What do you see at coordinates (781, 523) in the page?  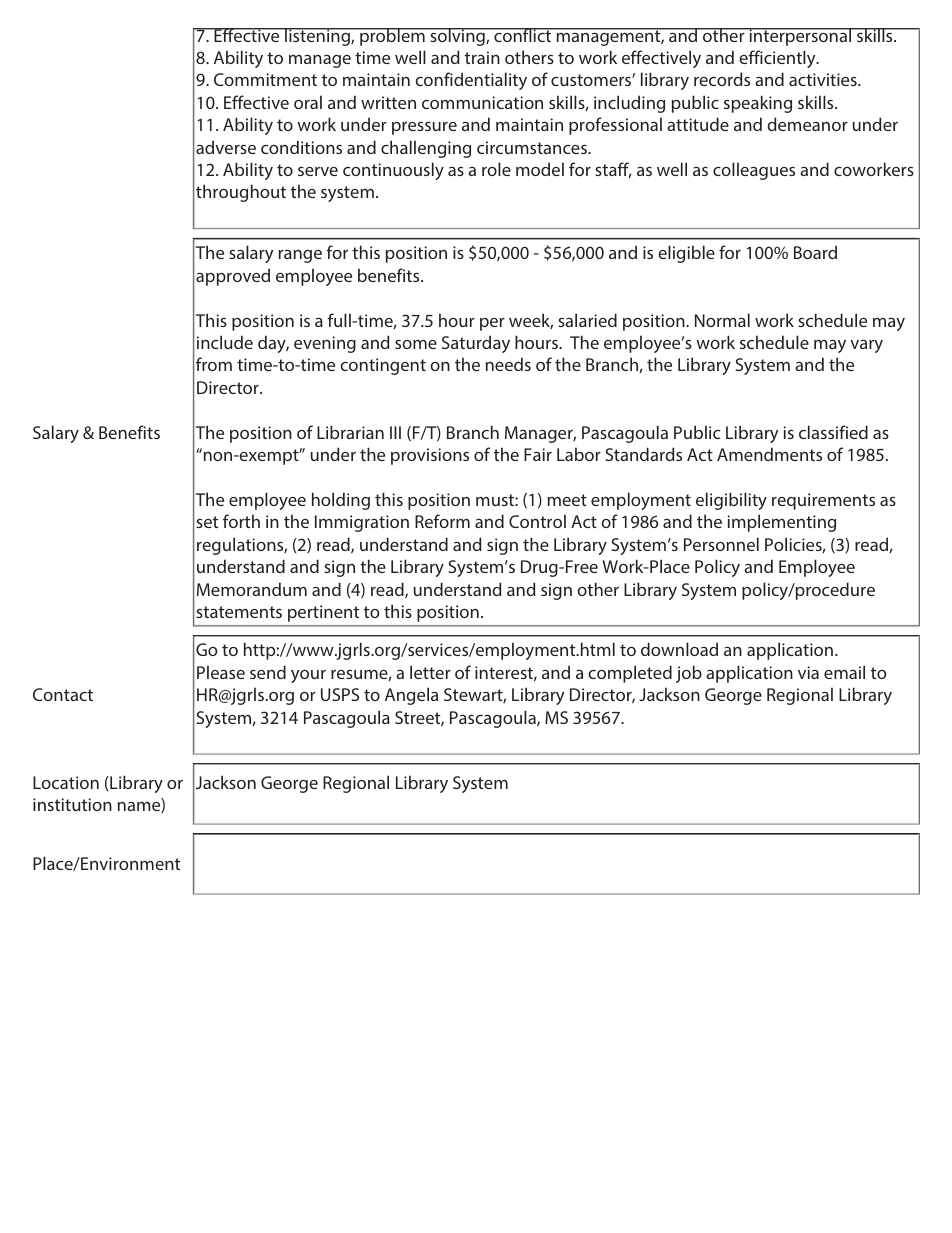 I see `implementing` at bounding box center [781, 523].
